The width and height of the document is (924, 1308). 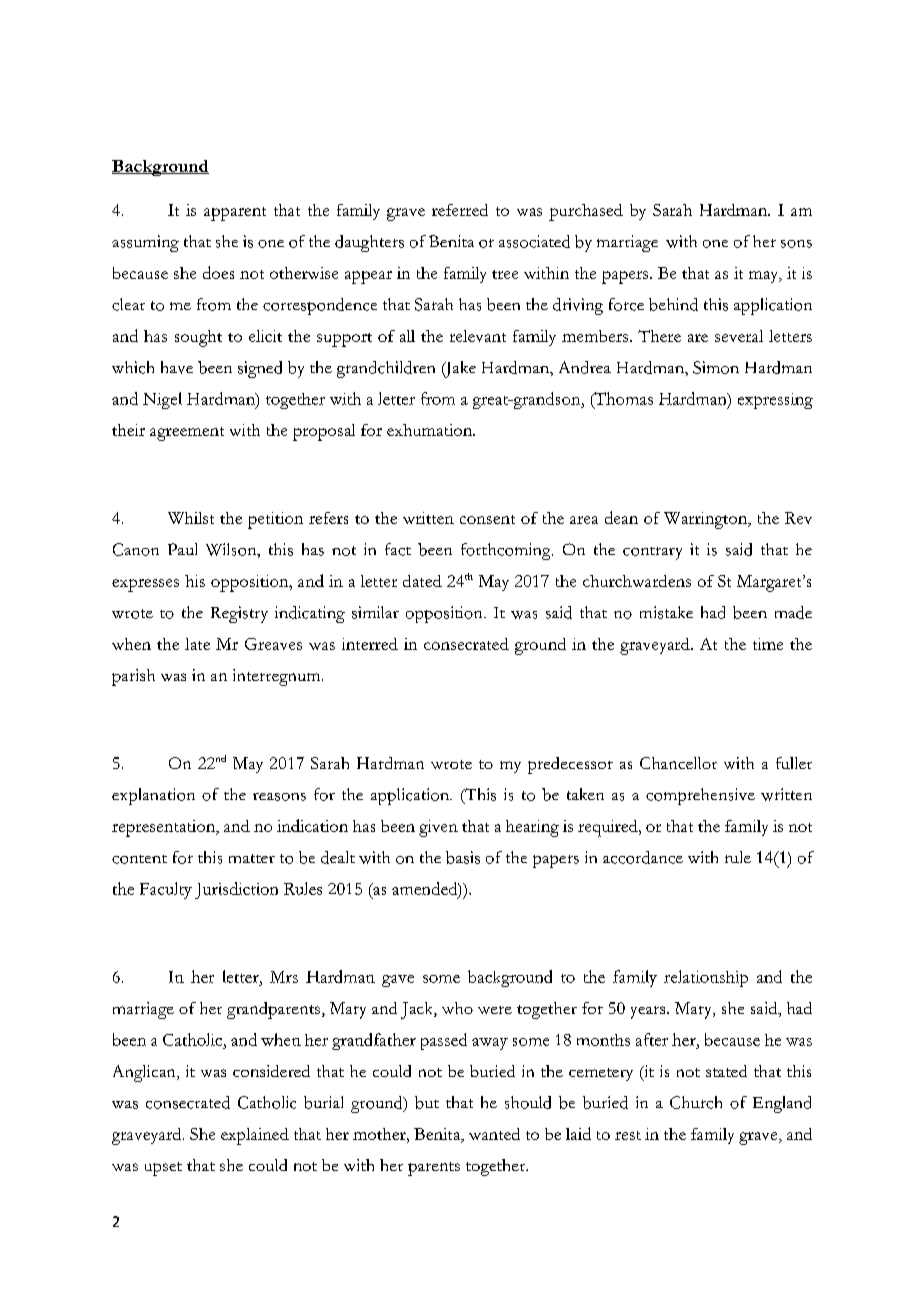 I want to click on late, so click(x=197, y=644).
